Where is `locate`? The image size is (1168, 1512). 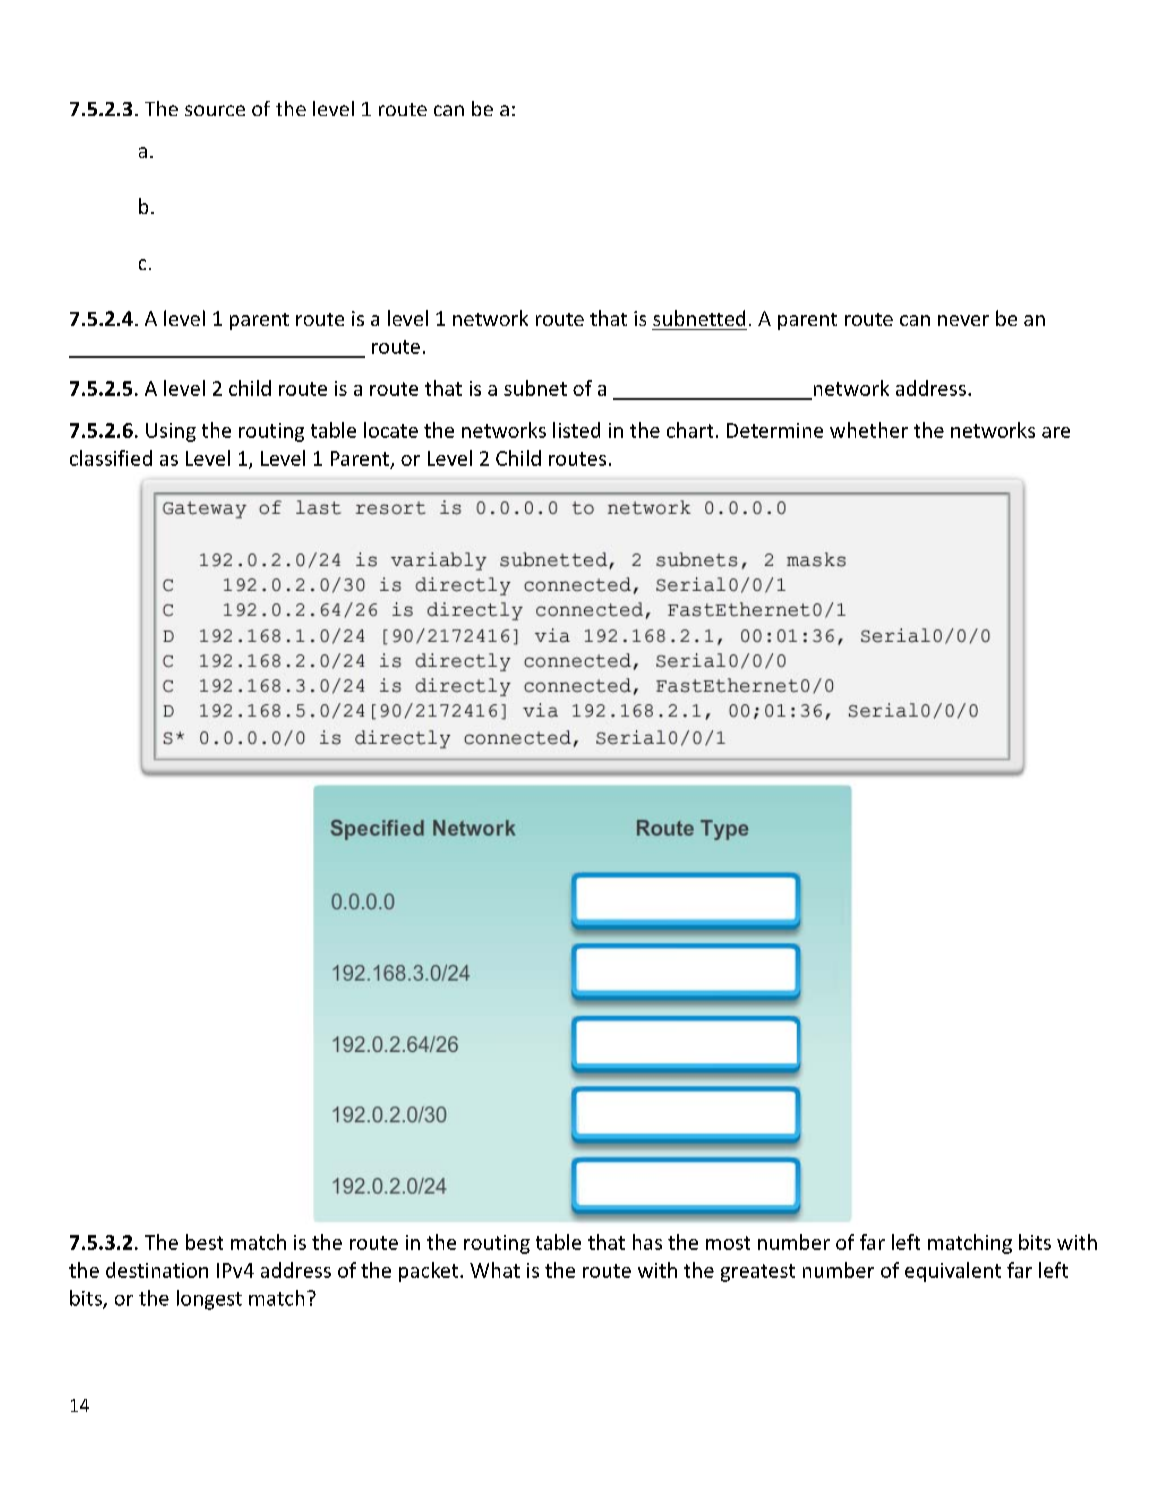
locate is located at coordinates (391, 430).
